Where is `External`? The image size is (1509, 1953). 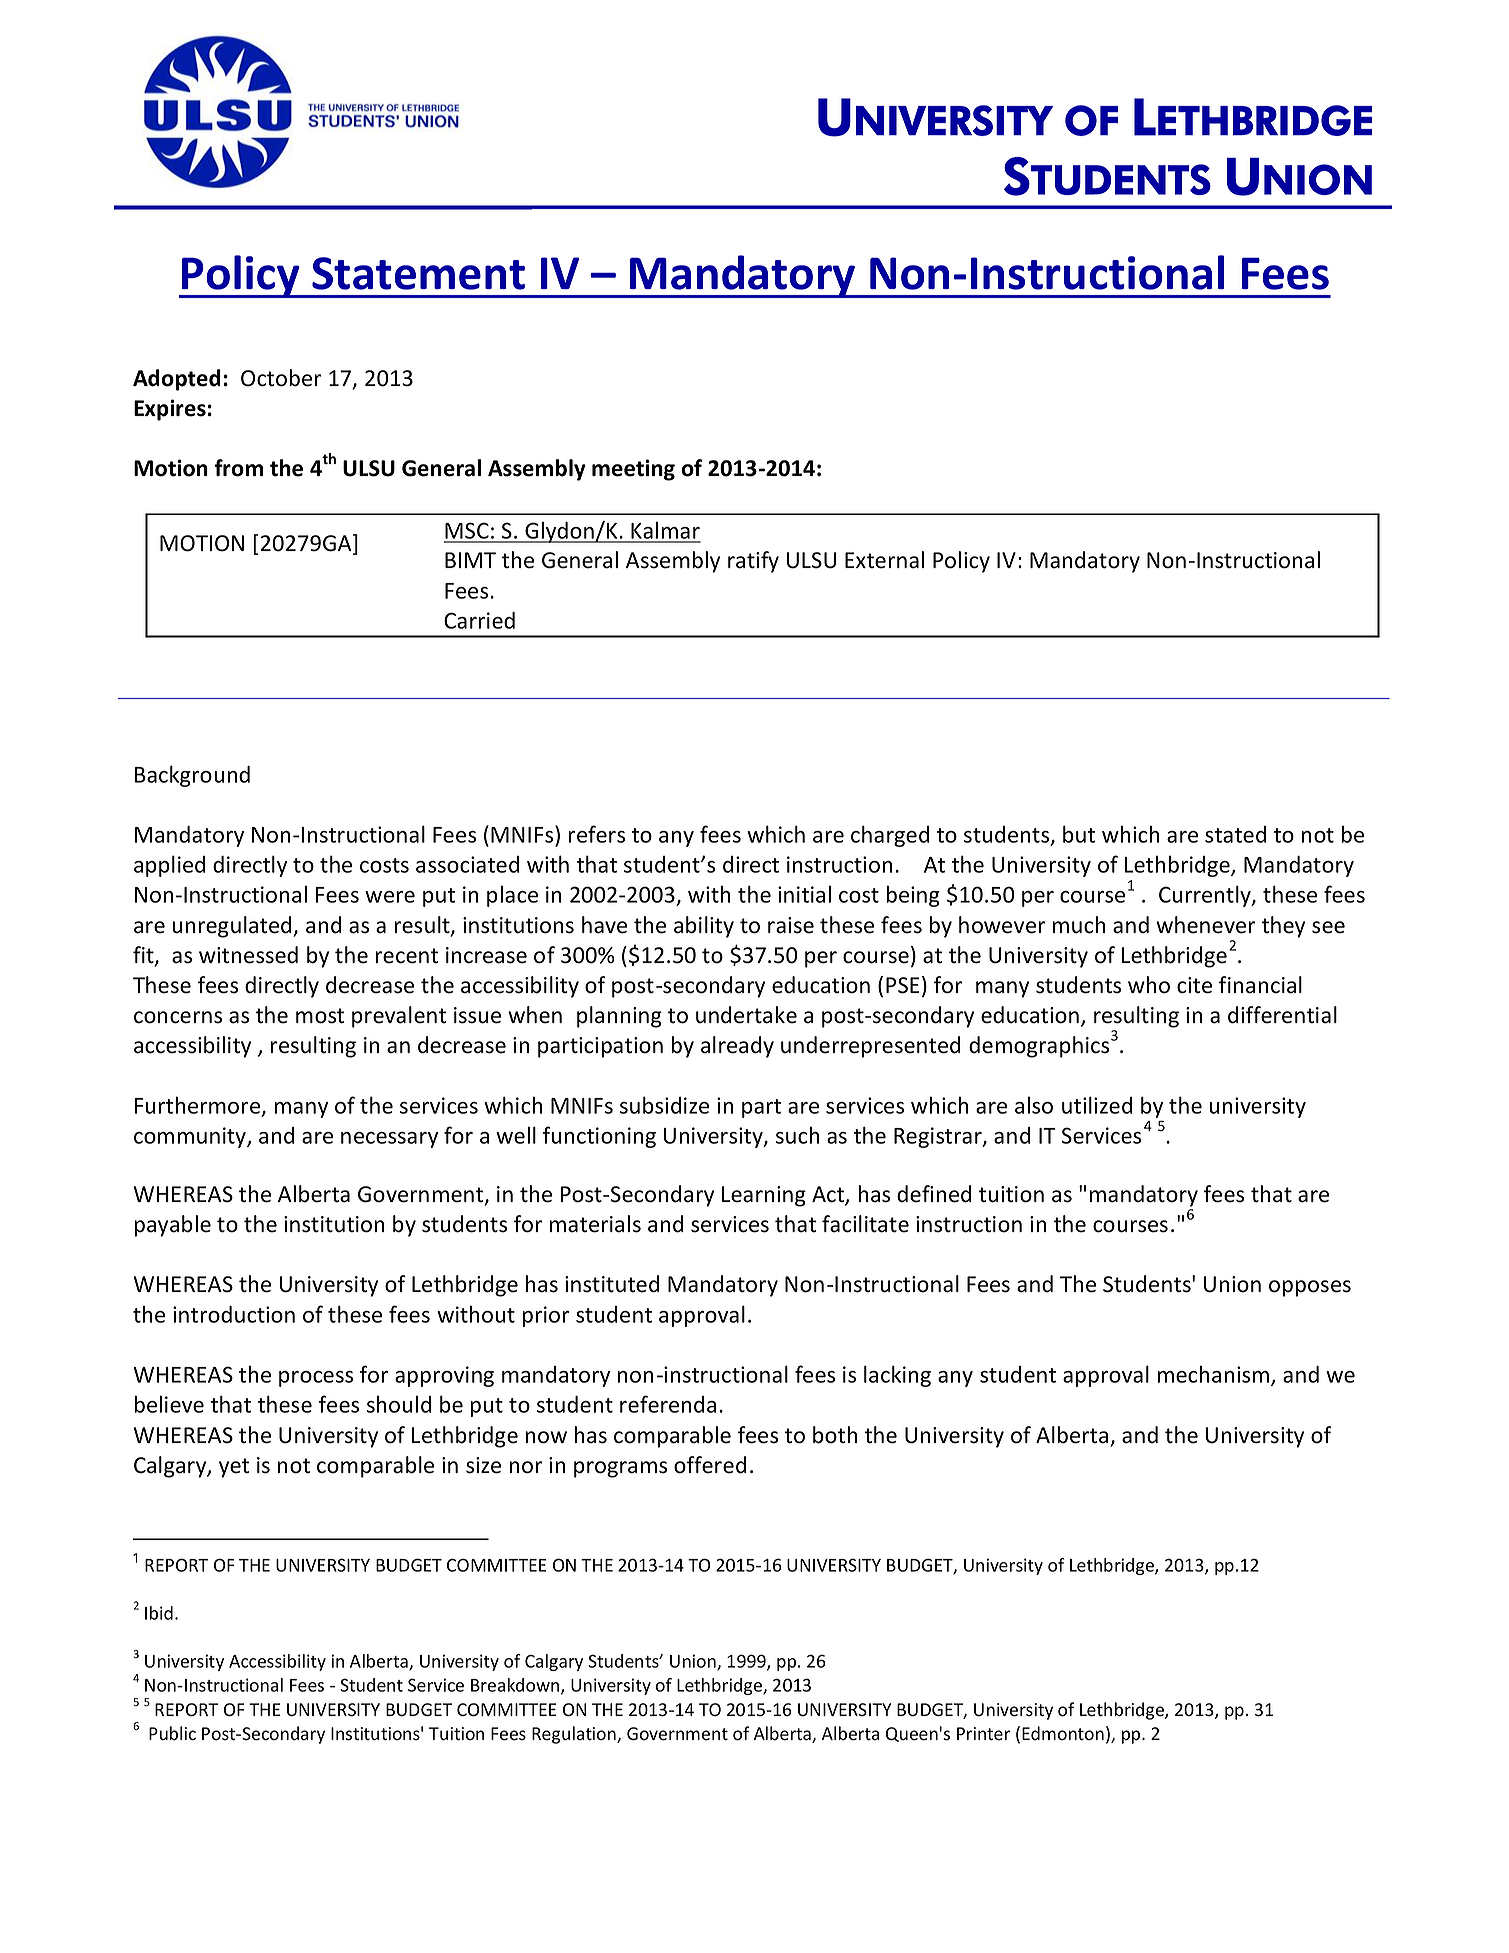 External is located at coordinates (884, 560).
